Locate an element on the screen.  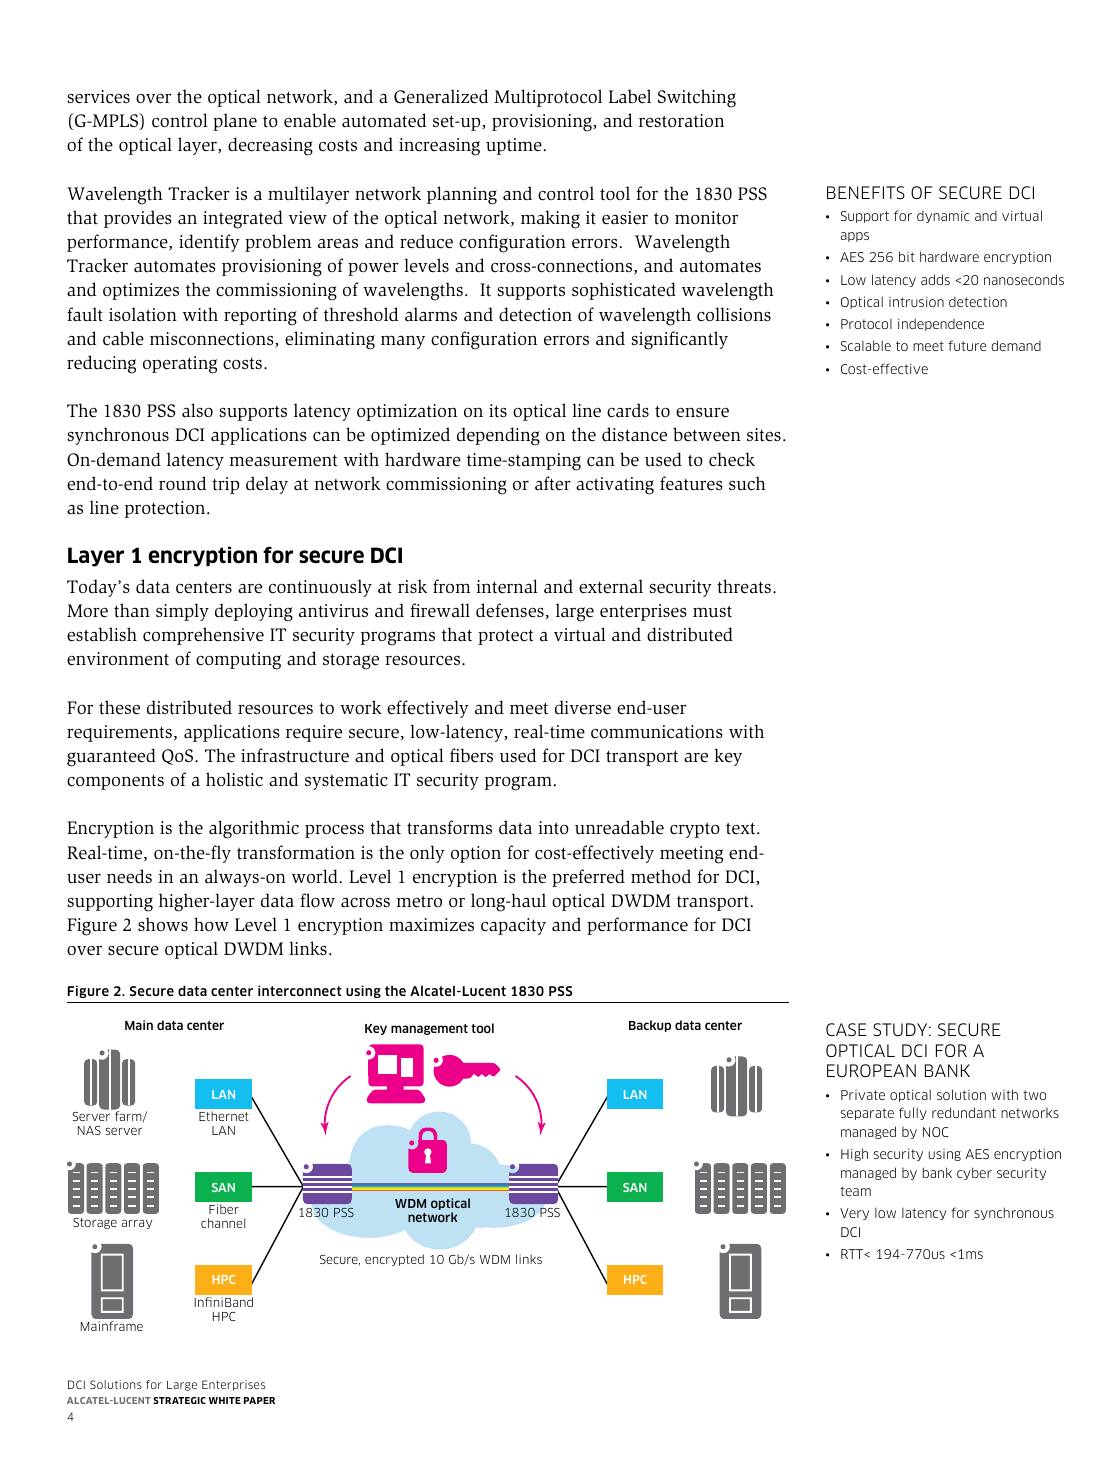
holistic is located at coordinates (234, 779).
